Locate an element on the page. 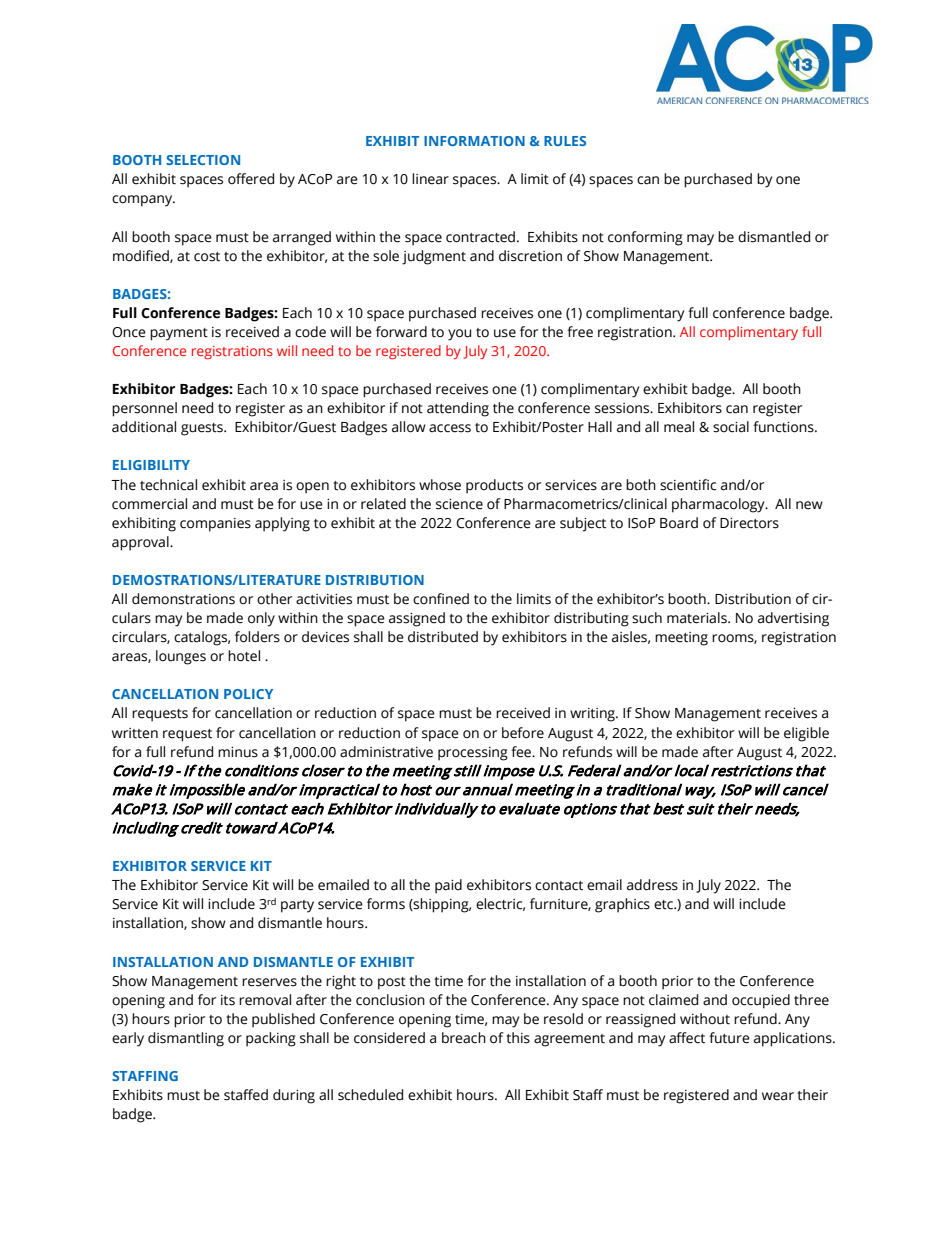 This image has height=1233, width=952. SELECTION is located at coordinates (203, 160).
